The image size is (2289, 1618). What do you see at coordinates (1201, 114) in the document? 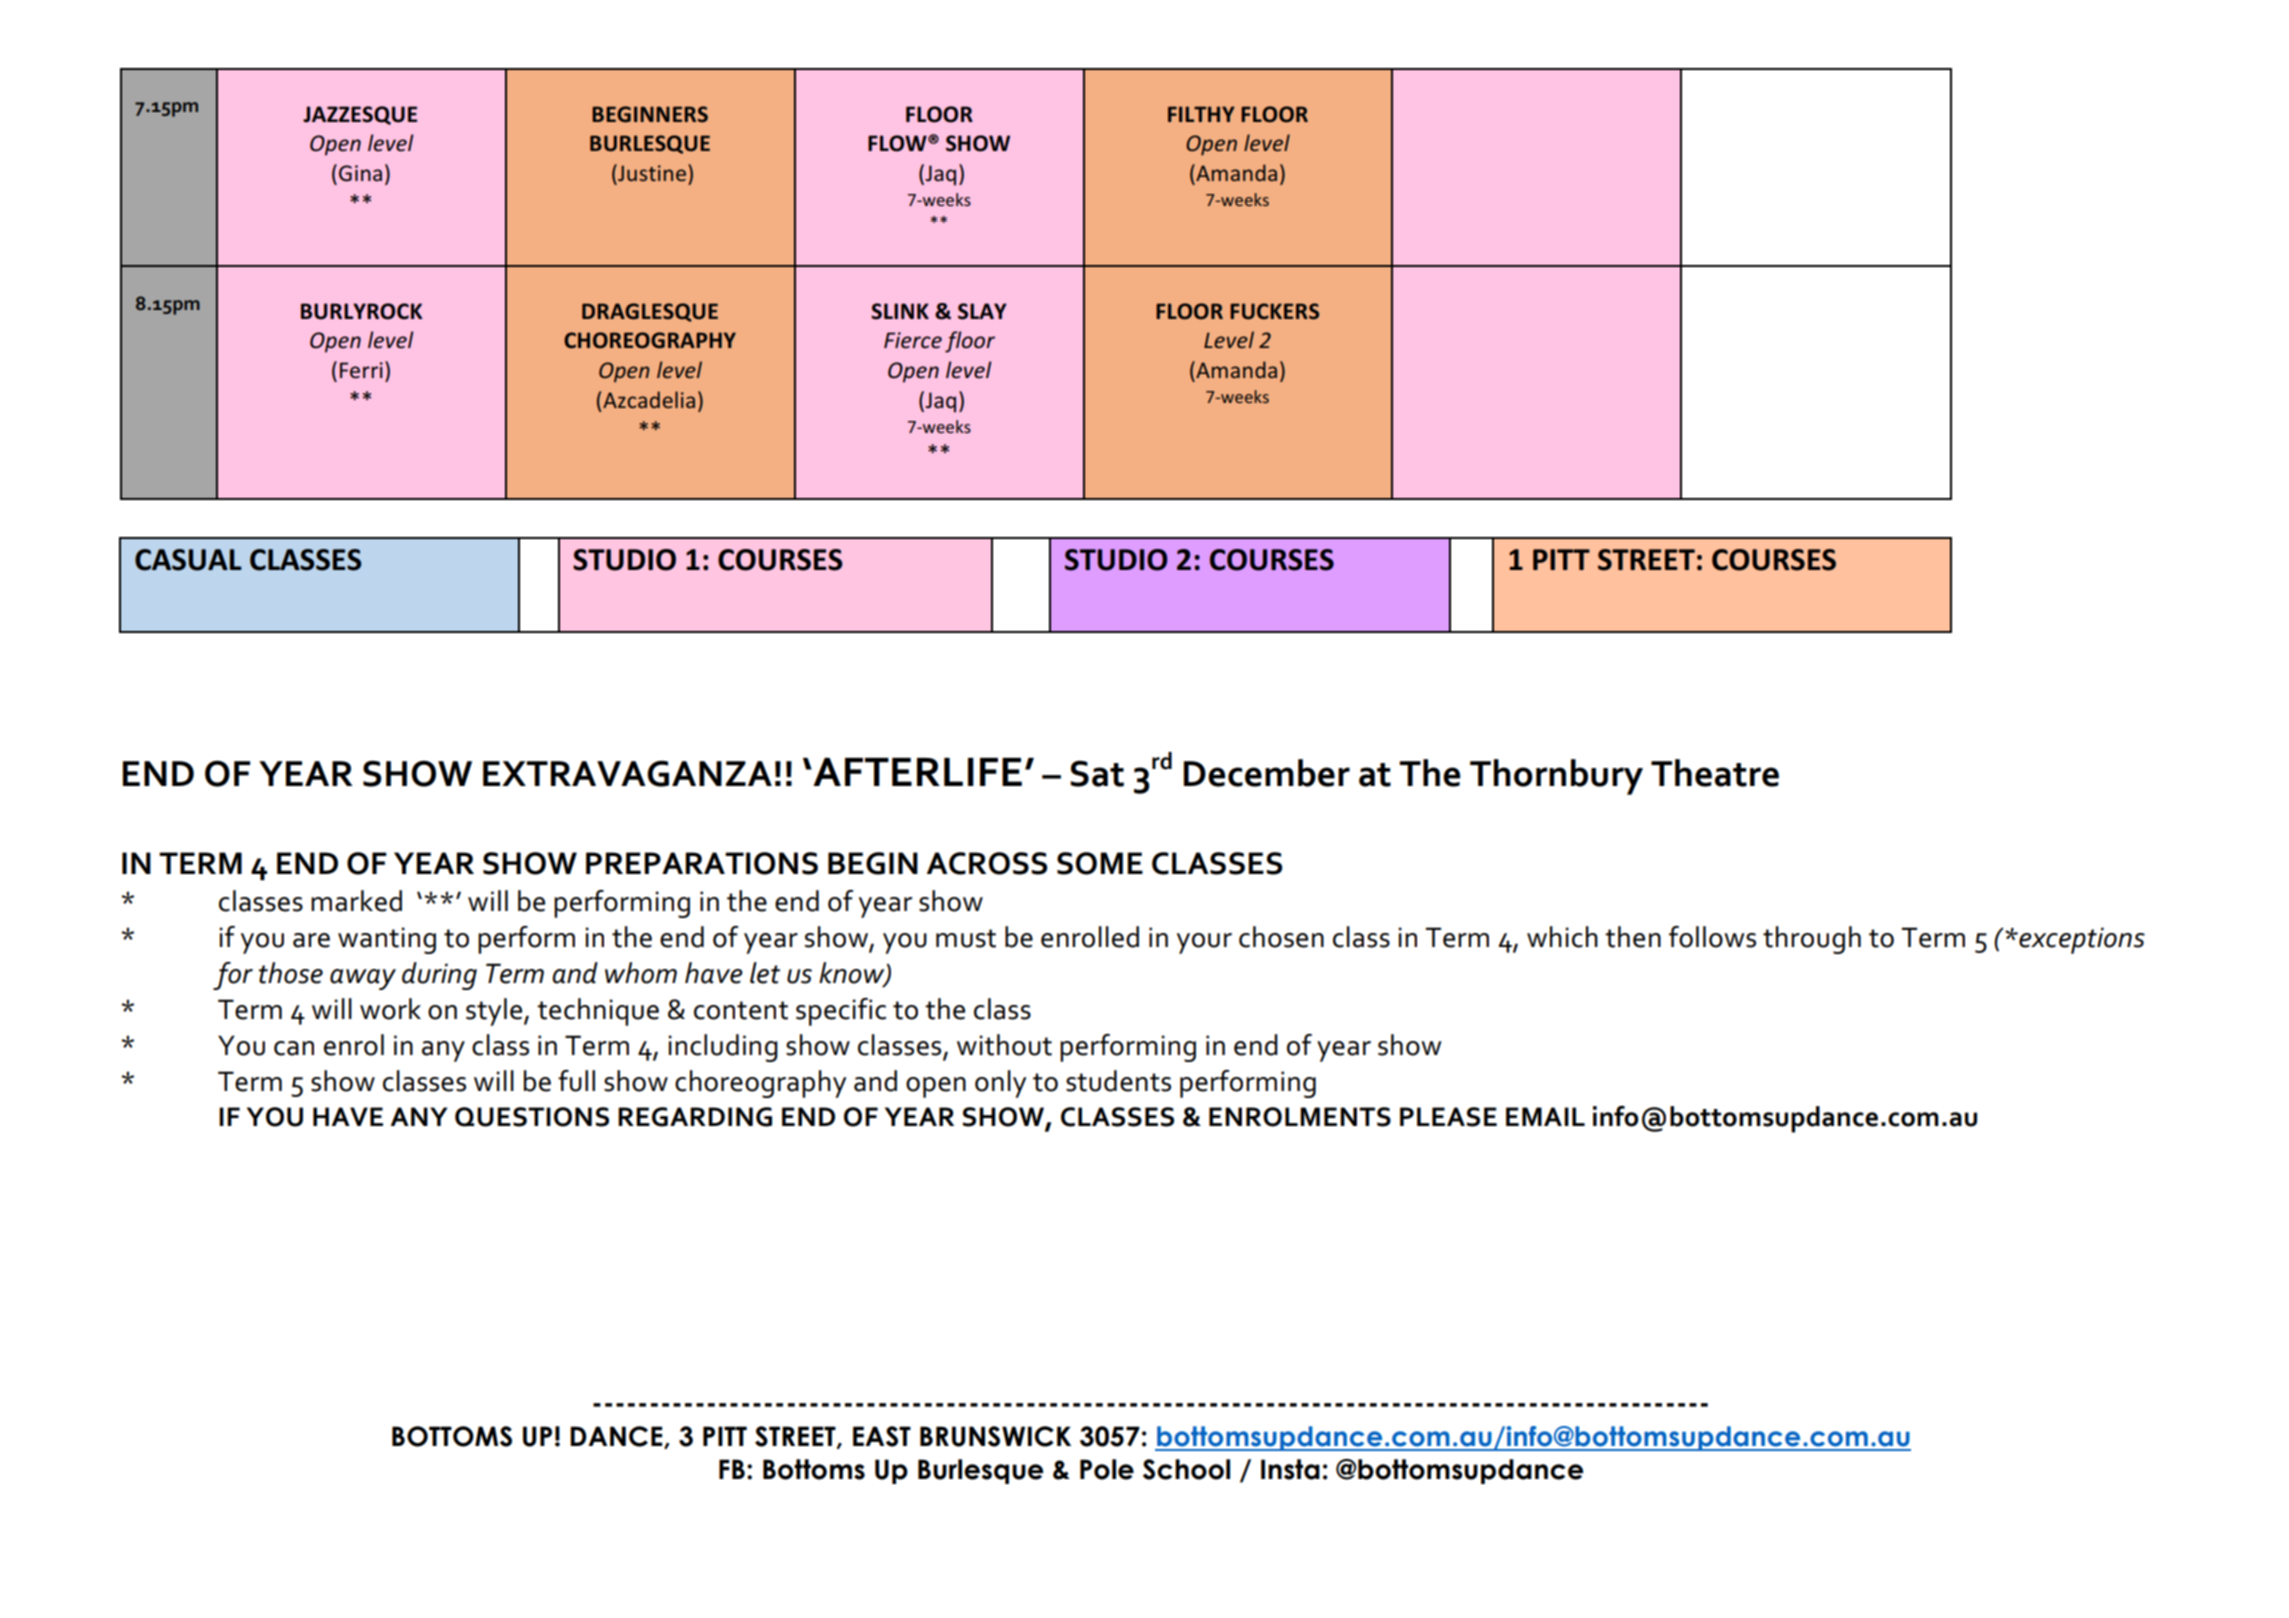
I see `FILTHY` at bounding box center [1201, 114].
